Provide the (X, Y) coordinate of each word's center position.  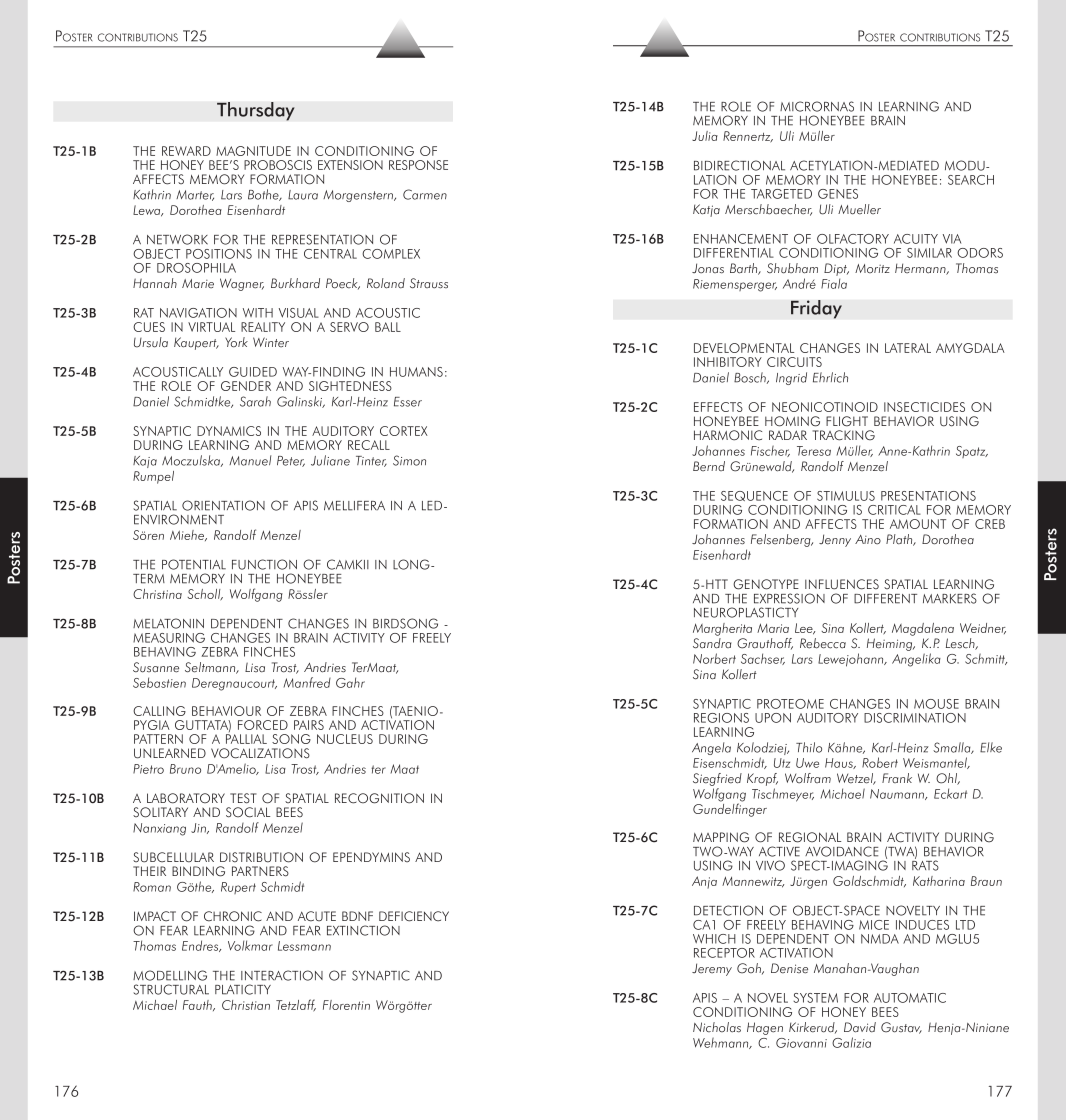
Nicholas (717, 1027)
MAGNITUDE (253, 151)
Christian (246, 1005)
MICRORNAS (817, 106)
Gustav (901, 1028)
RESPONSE (418, 165)
